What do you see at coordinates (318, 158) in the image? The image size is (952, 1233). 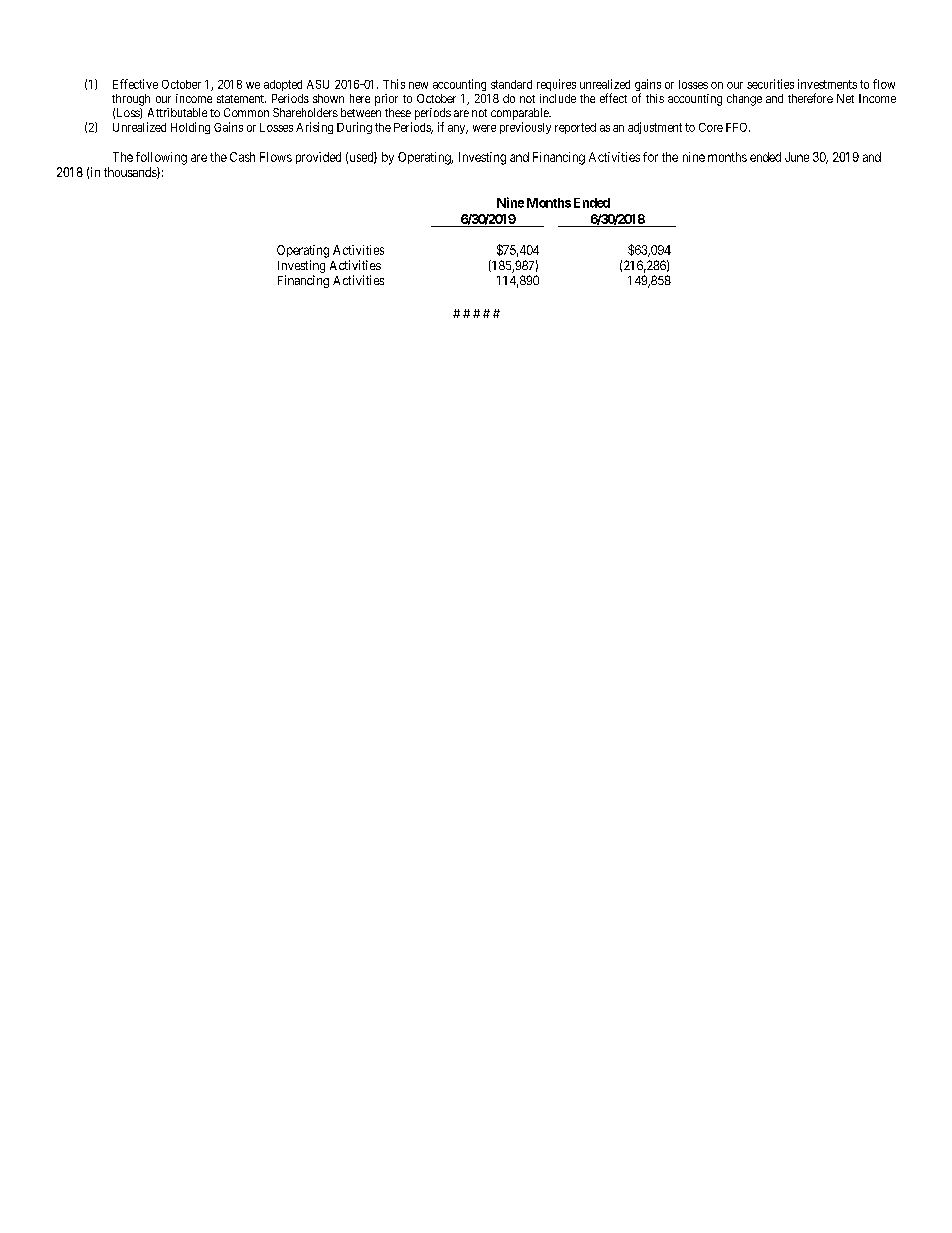 I see `provided` at bounding box center [318, 158].
